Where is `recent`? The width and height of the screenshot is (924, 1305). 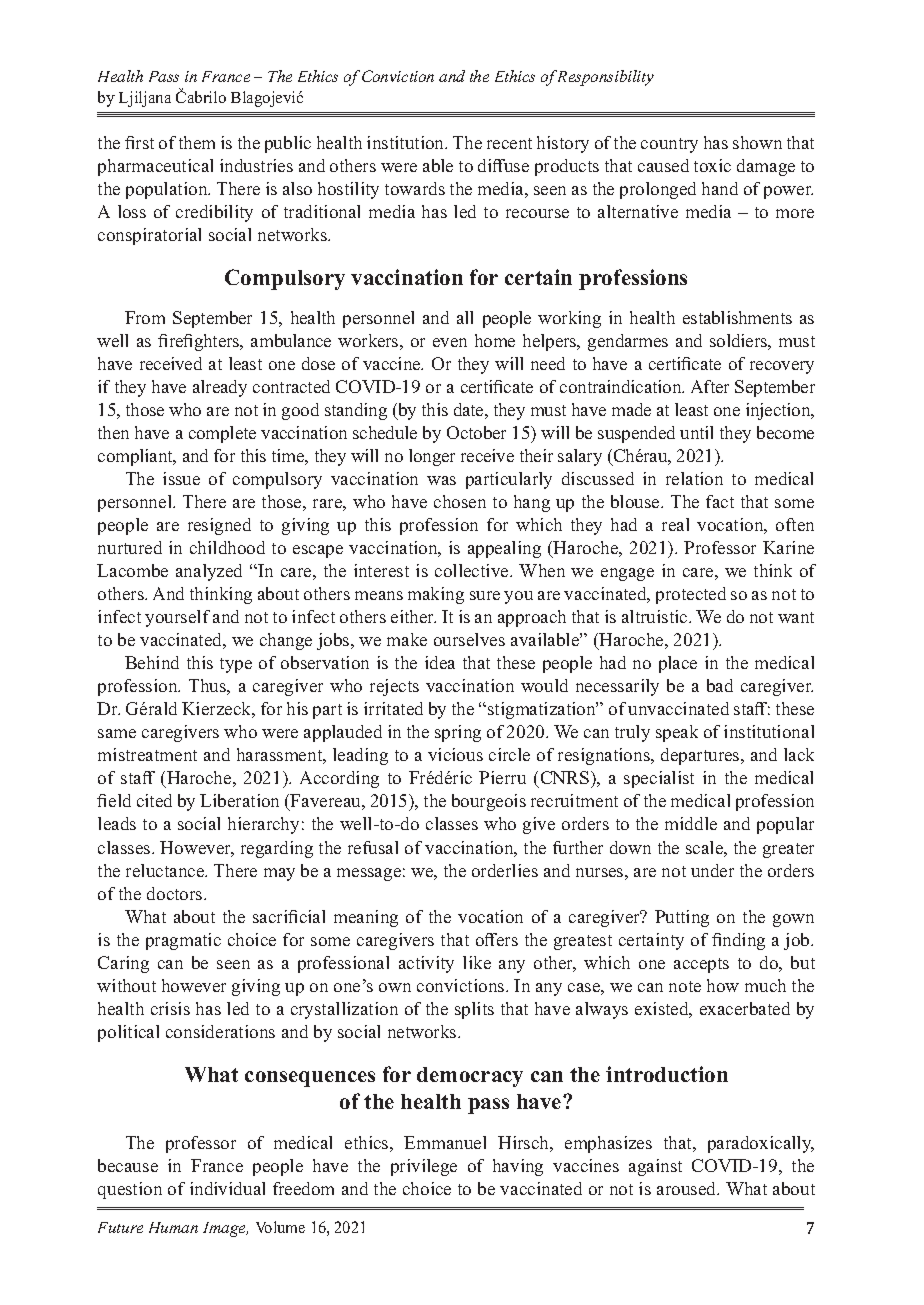 recent is located at coordinates (509, 143).
